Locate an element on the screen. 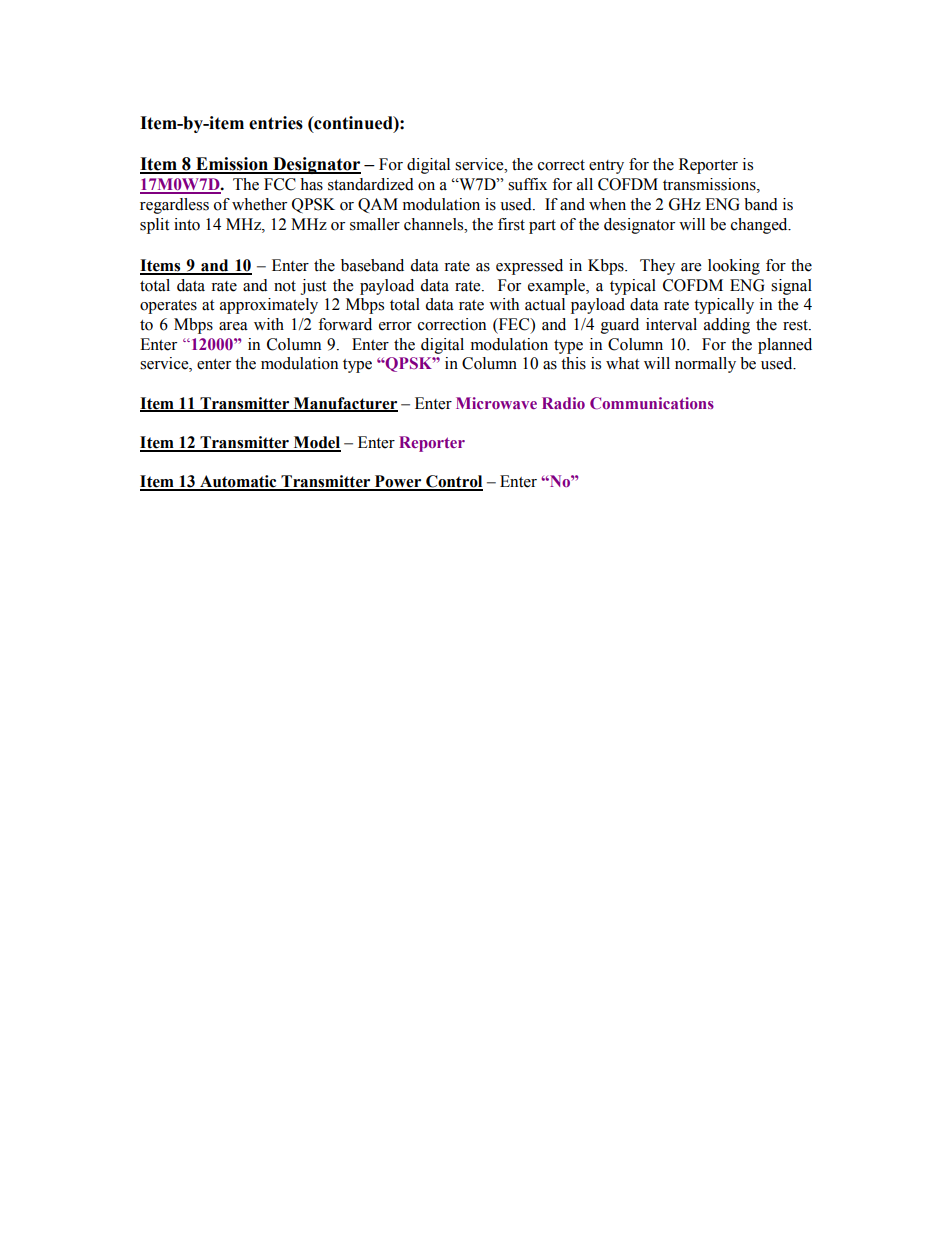 This screenshot has width=952, height=1233. suffix is located at coordinates (527, 184).
